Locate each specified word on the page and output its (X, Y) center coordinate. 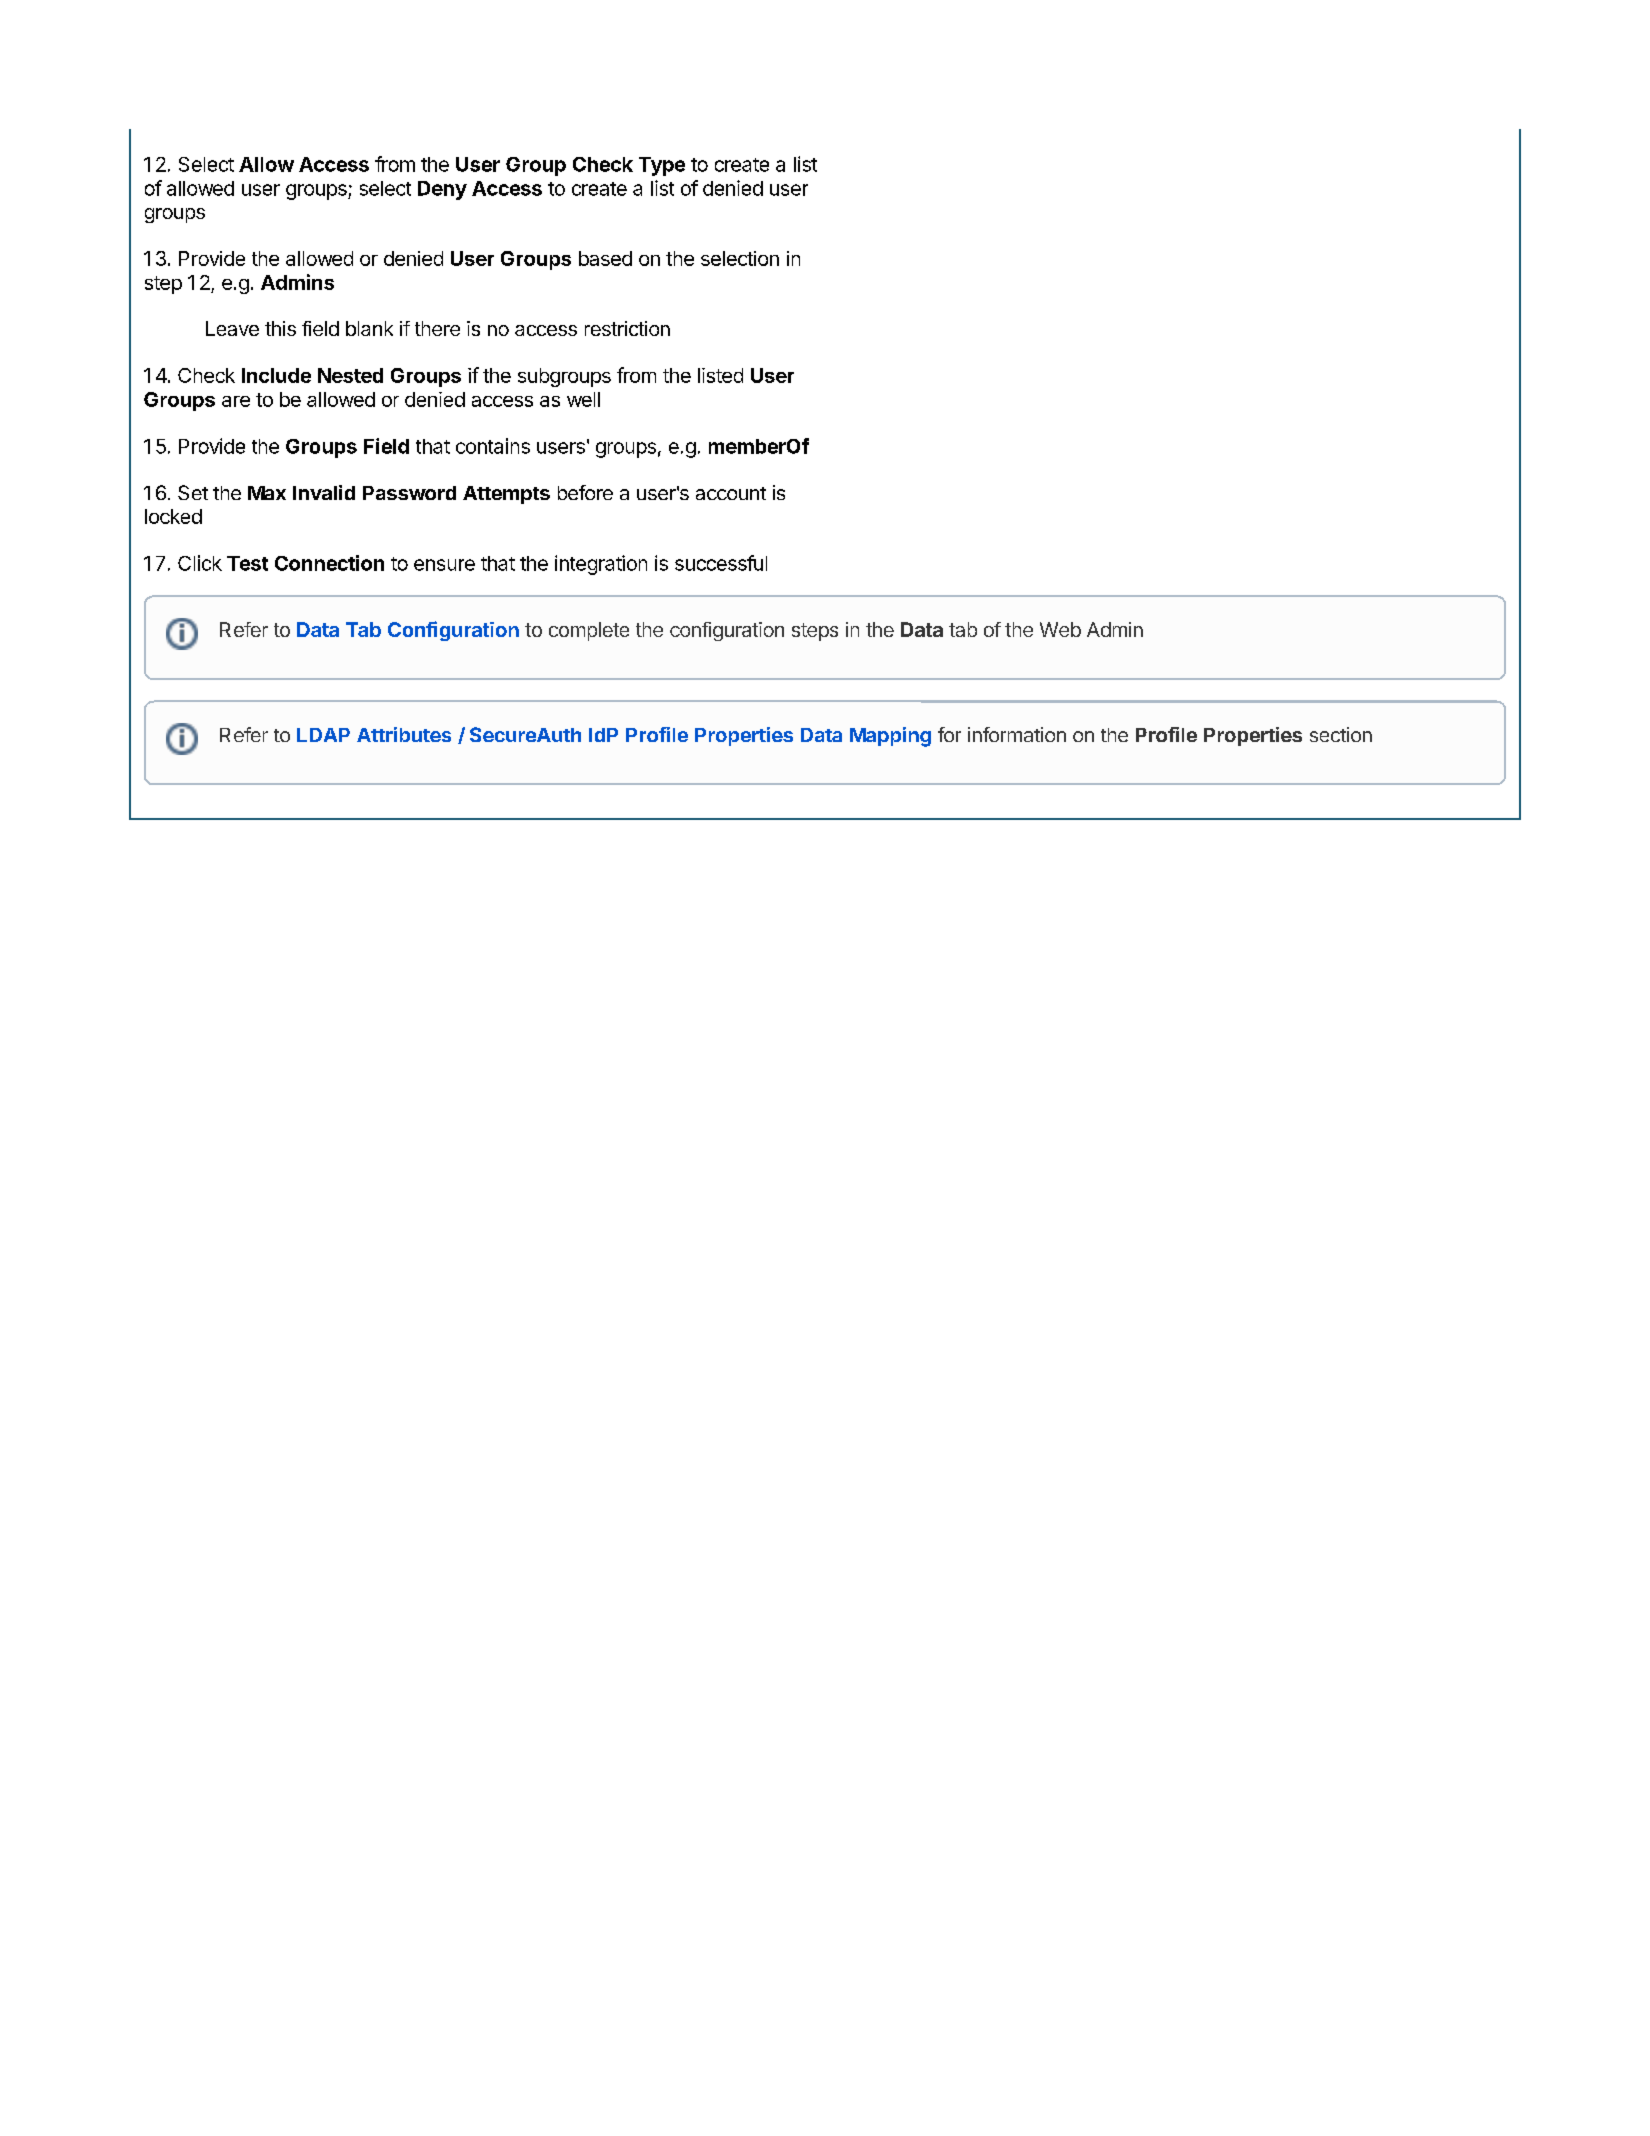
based (605, 258)
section (1341, 734)
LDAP (323, 735)
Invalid (324, 492)
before (585, 492)
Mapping (890, 737)
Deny (442, 190)
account (731, 493)
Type (662, 166)
